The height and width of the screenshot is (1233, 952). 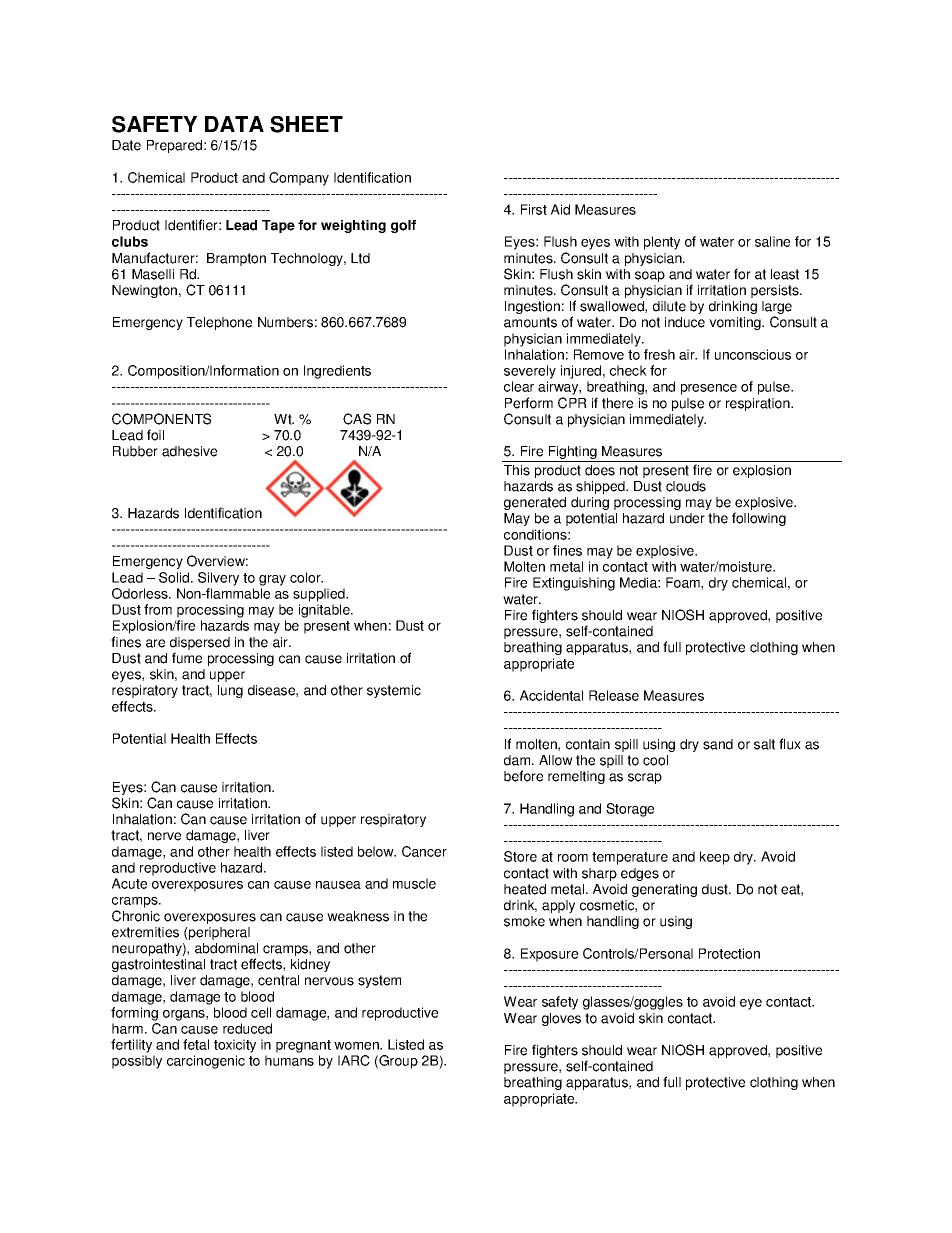 What do you see at coordinates (715, 858) in the screenshot?
I see `keep` at bounding box center [715, 858].
